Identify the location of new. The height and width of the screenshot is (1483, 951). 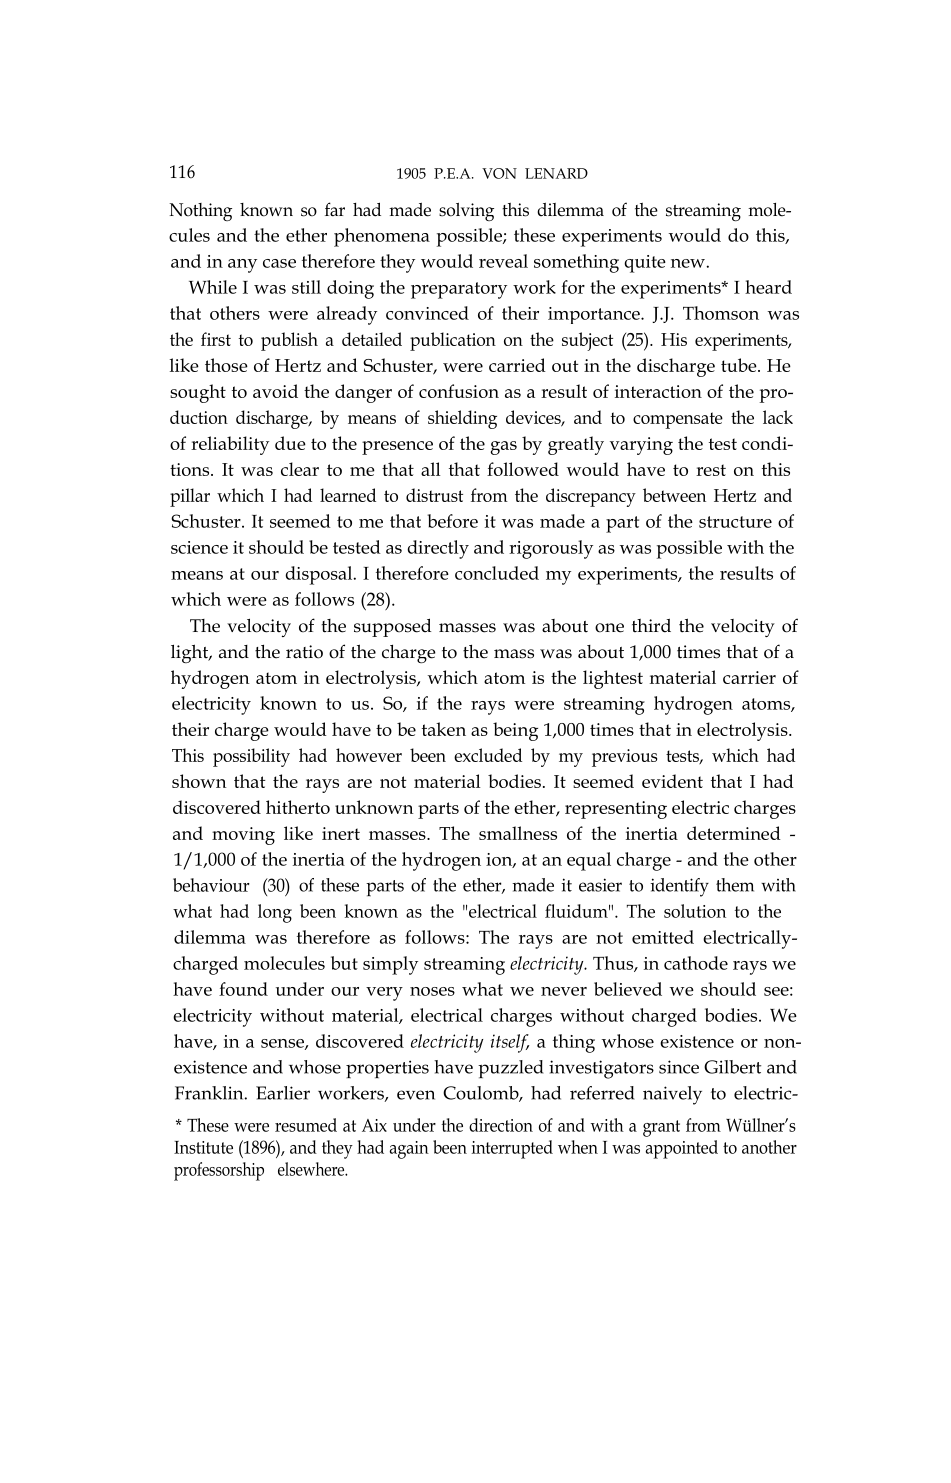
(689, 263).
